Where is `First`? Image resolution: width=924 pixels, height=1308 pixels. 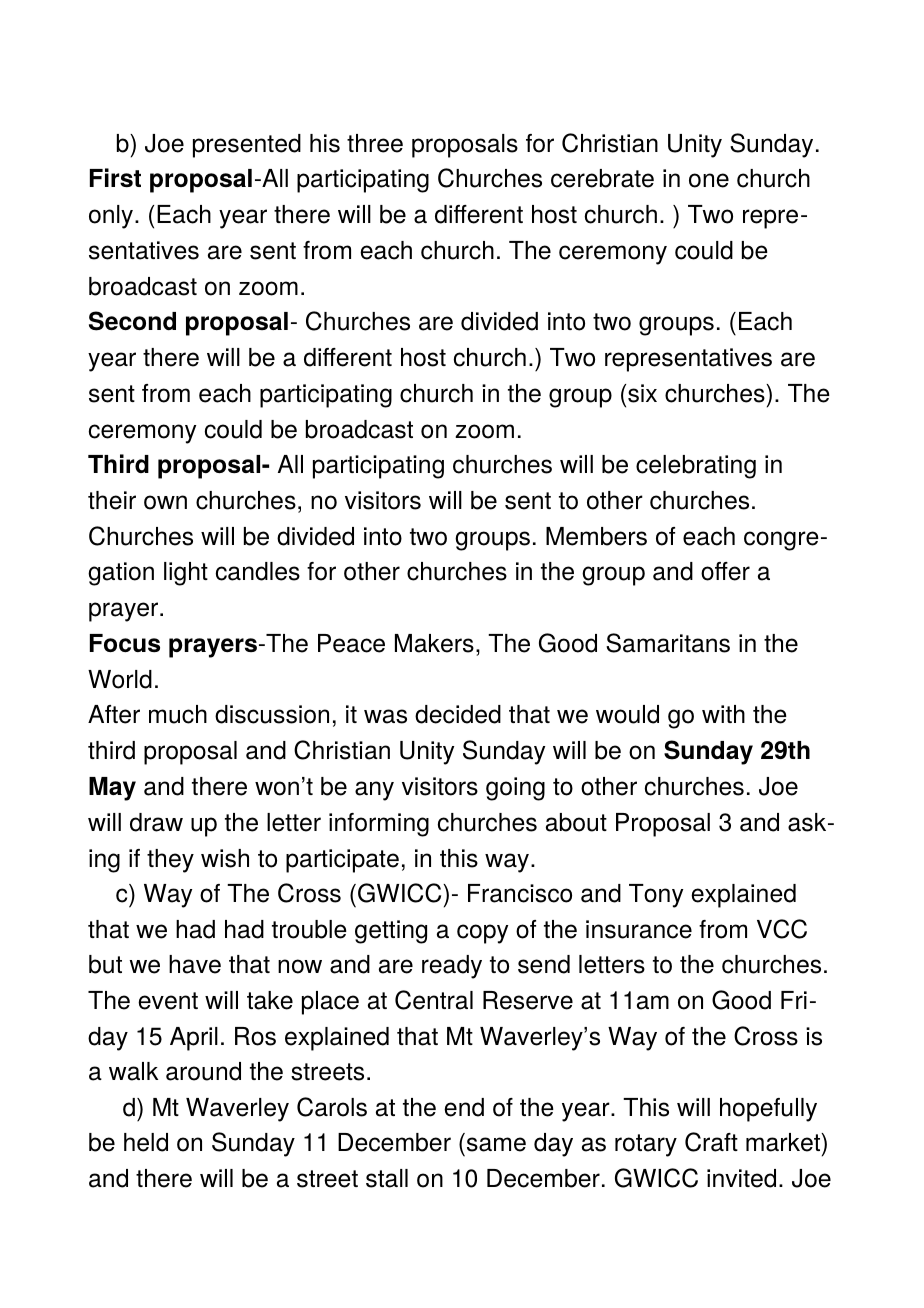 First is located at coordinates (115, 177).
